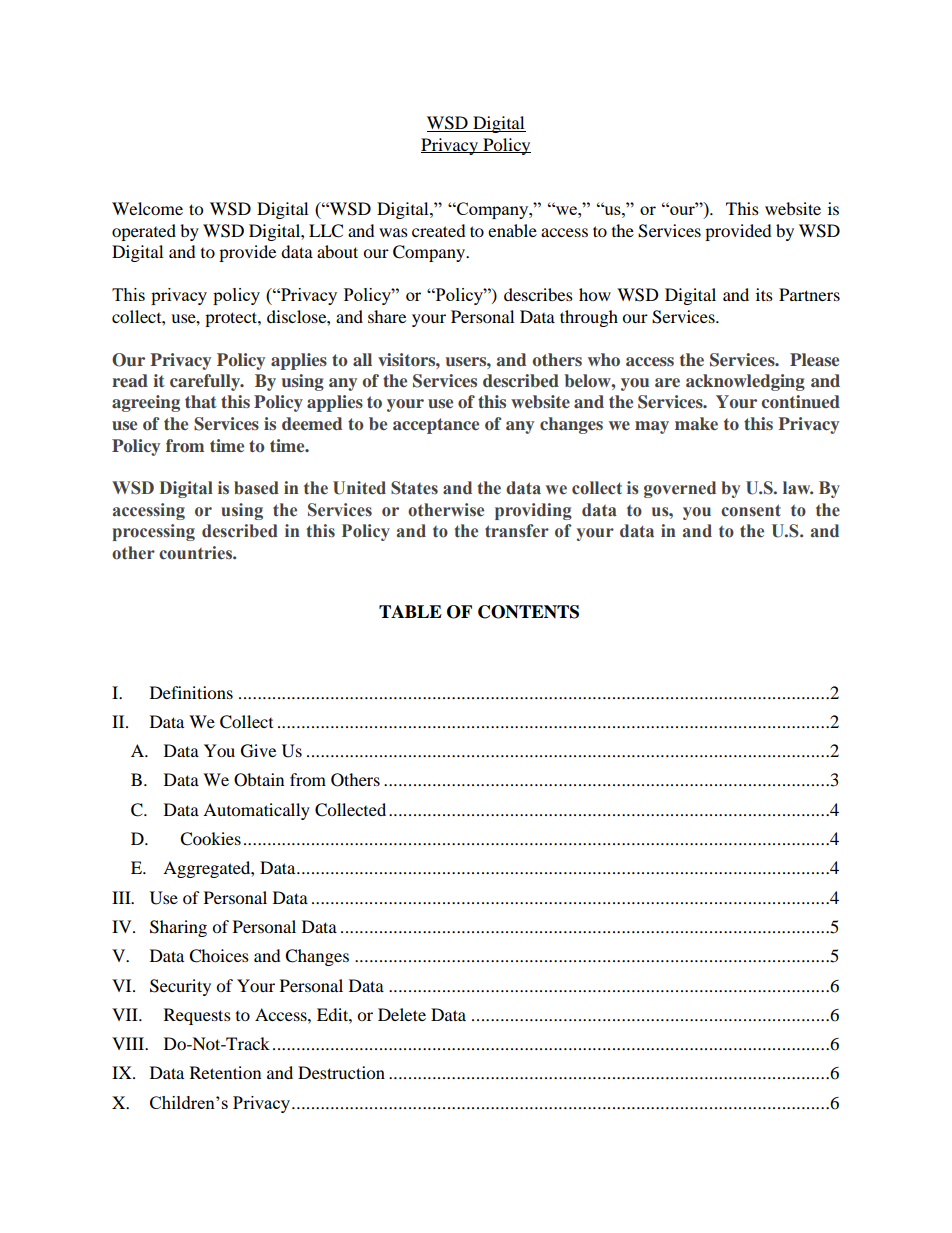 This screenshot has height=1233, width=952. What do you see at coordinates (436, 426) in the screenshot?
I see `acceptance` at bounding box center [436, 426].
